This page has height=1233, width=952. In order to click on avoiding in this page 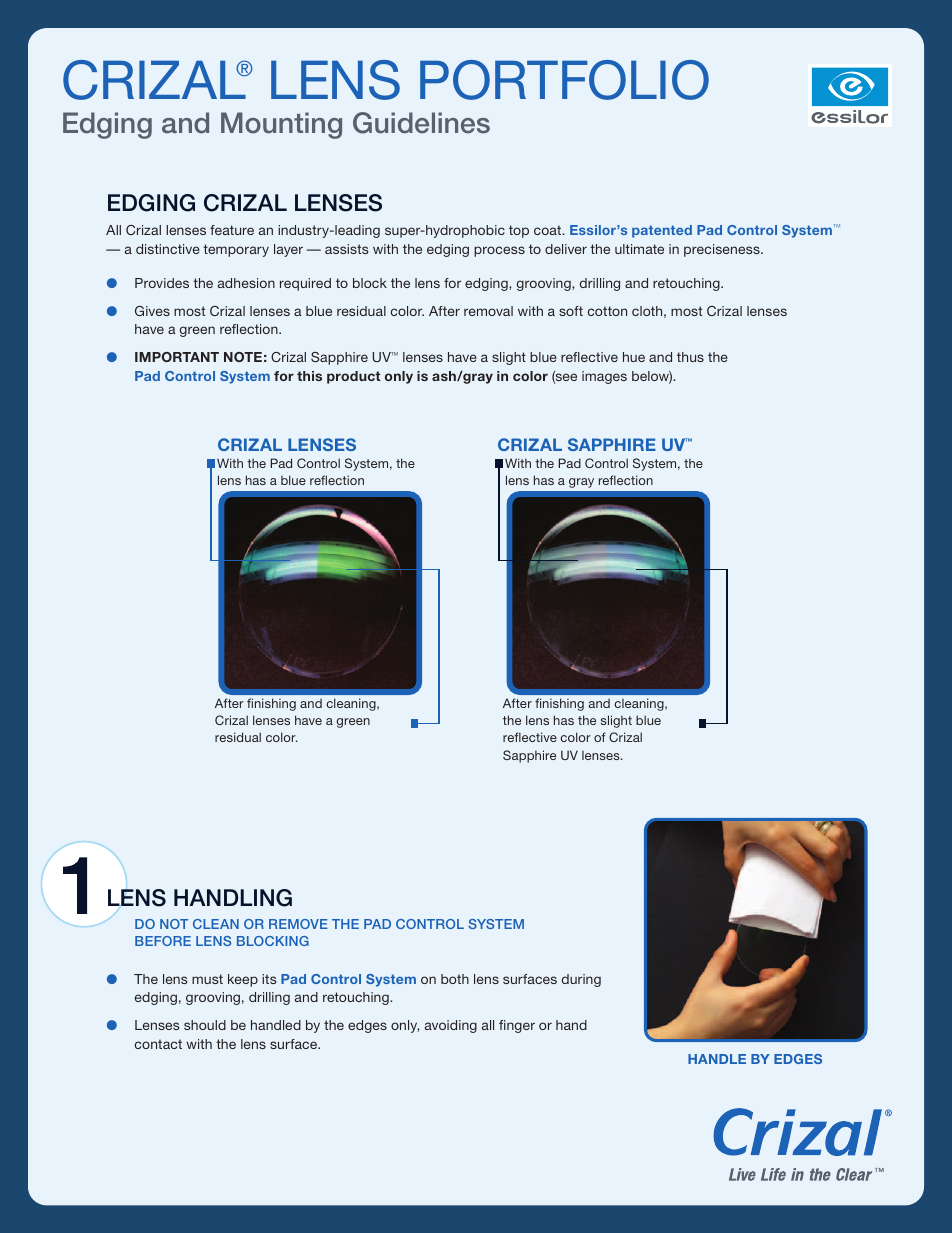, I will do `click(451, 1026)`.
